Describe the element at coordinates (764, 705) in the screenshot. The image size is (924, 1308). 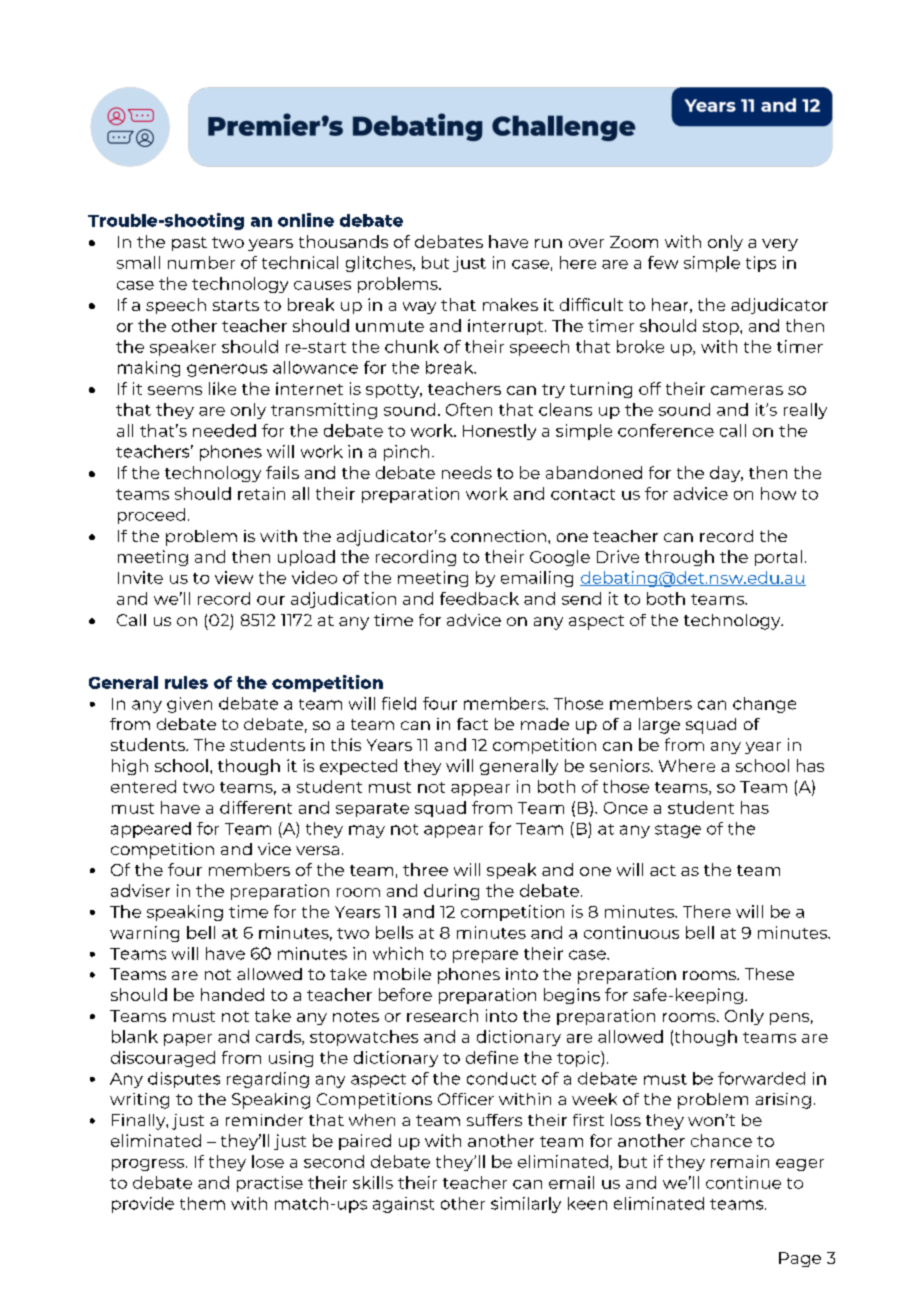
I see `change` at that location.
